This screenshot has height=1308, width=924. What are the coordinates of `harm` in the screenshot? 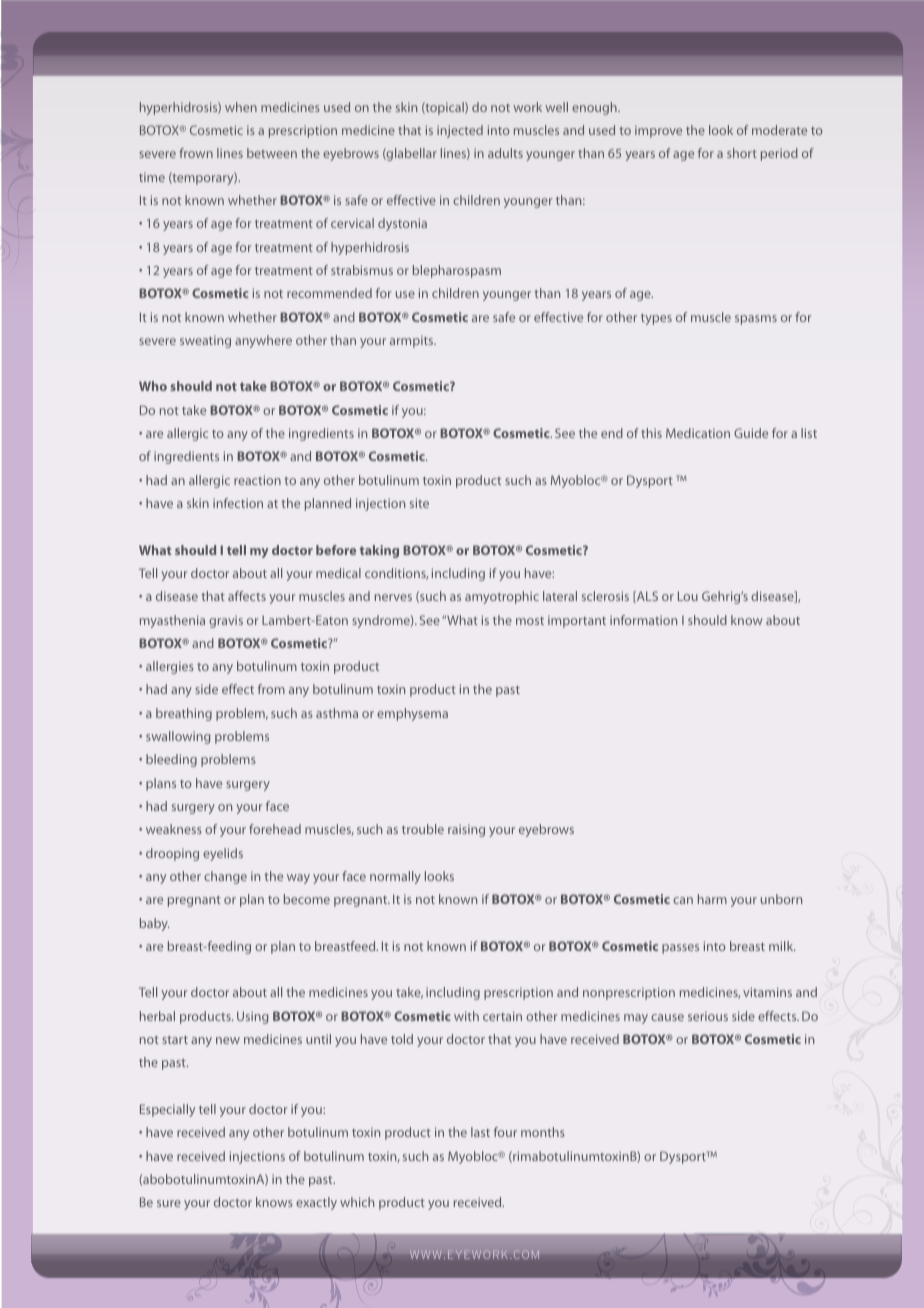 It's located at (712, 899).
